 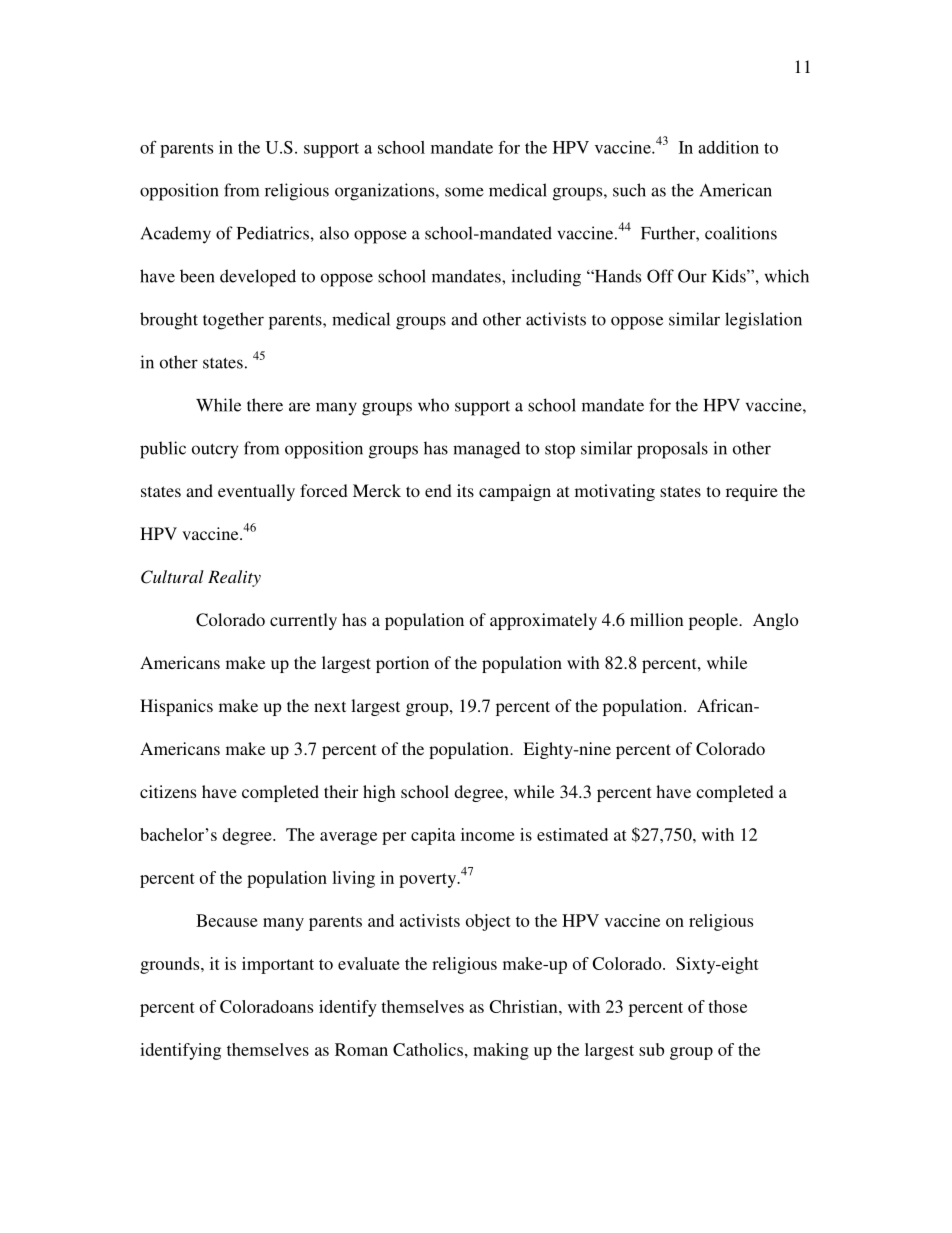 I want to click on some, so click(x=464, y=192).
